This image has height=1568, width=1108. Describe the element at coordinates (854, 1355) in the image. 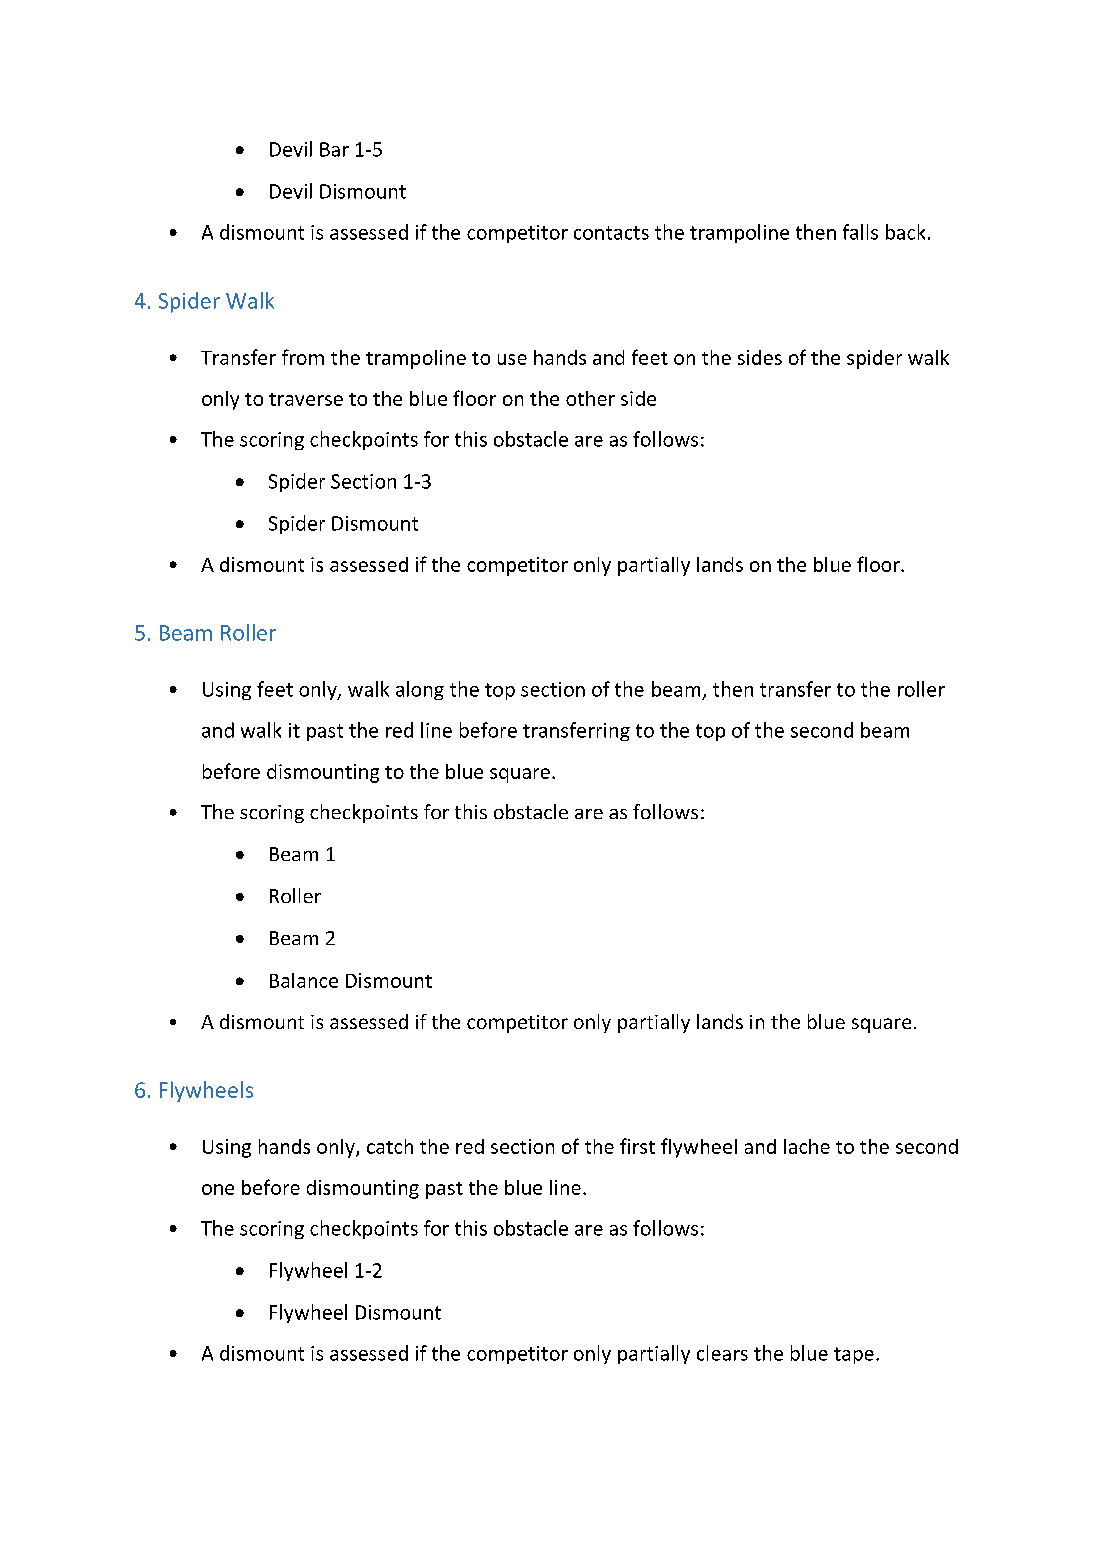

I see `tape` at that location.
